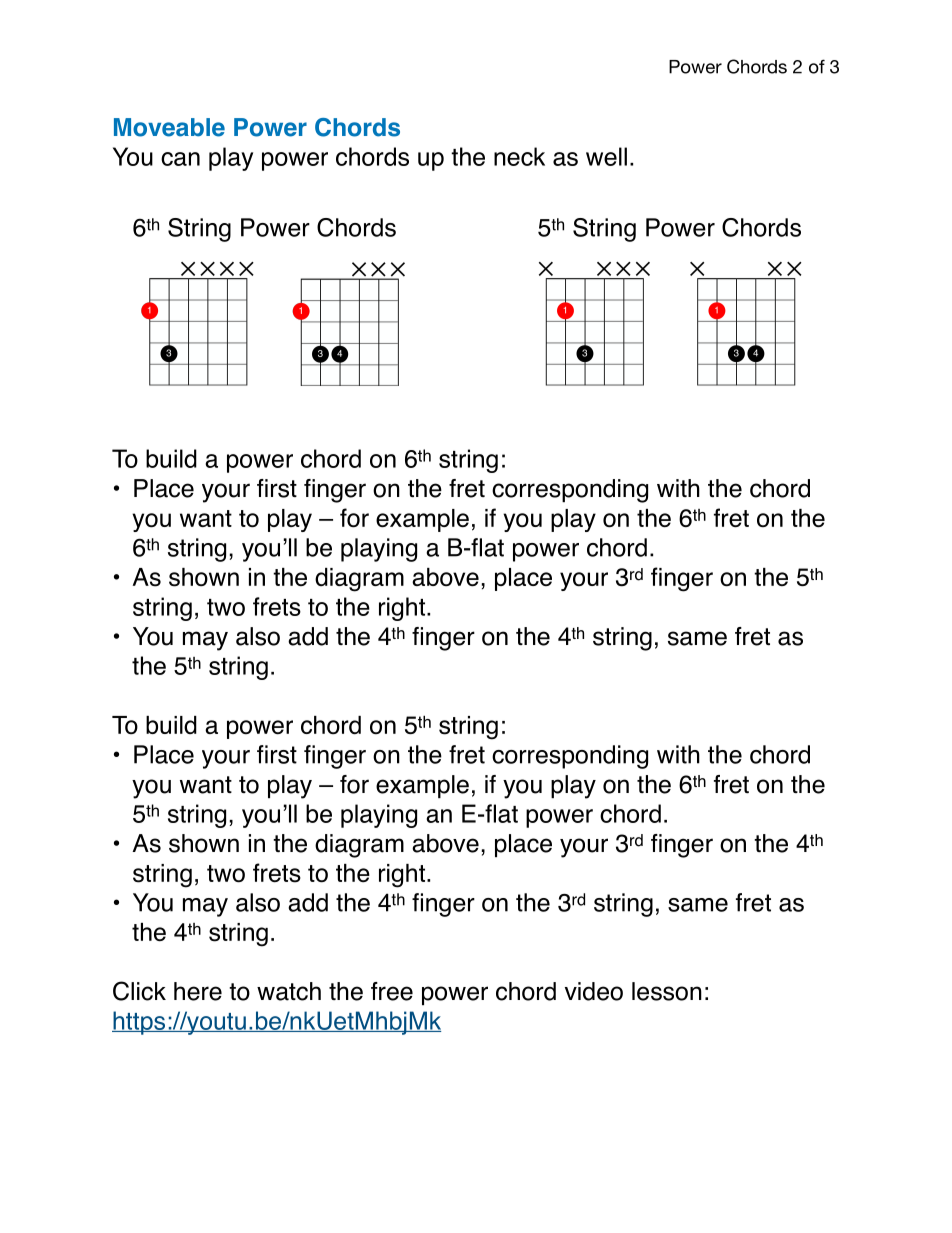 Image resolution: width=952 pixels, height=1233 pixels. What do you see at coordinates (392, 991) in the screenshot?
I see `free` at bounding box center [392, 991].
